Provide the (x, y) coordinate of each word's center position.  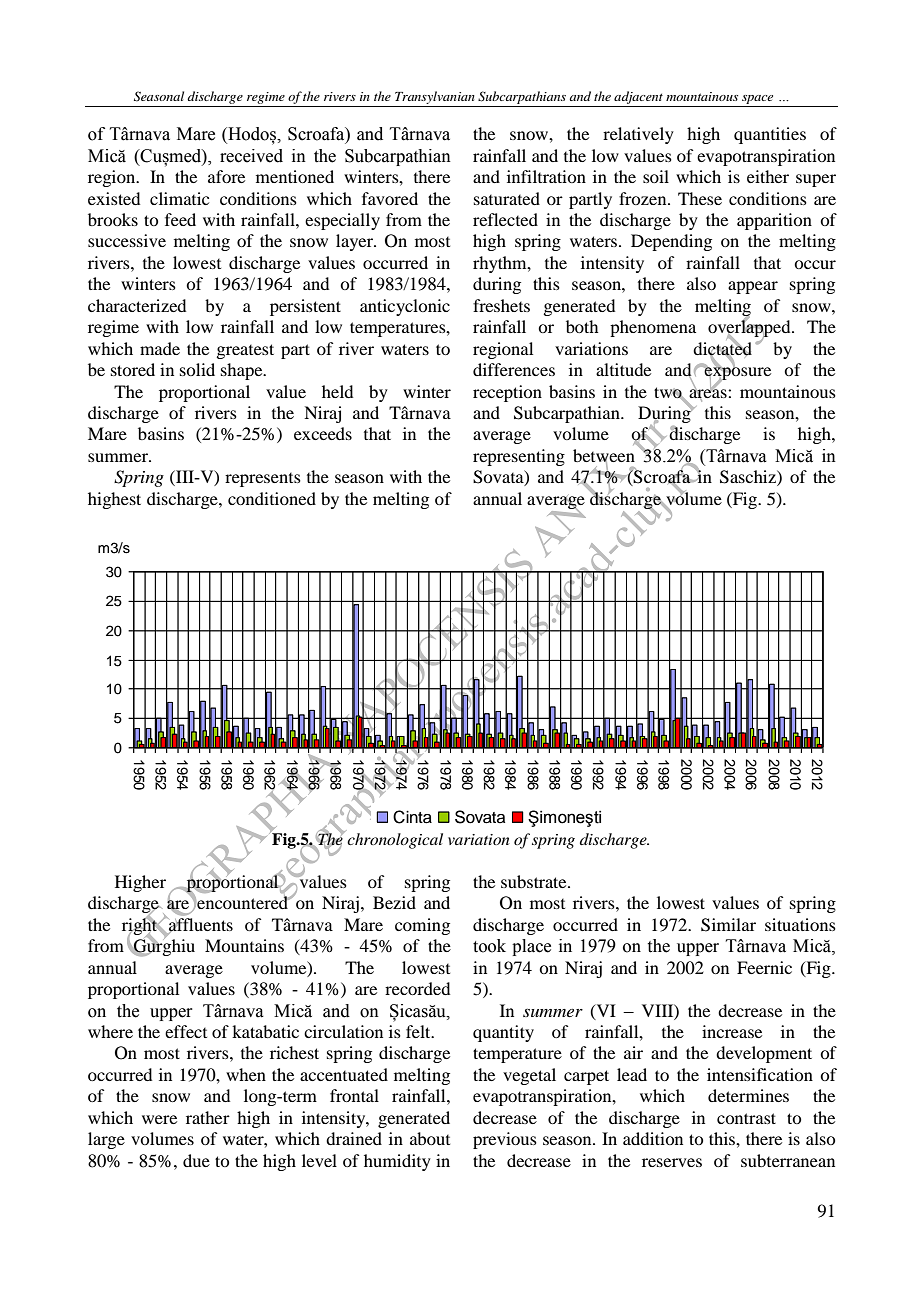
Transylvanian (435, 97)
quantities (770, 135)
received (251, 156)
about (430, 1138)
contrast (746, 1118)
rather (208, 1117)
